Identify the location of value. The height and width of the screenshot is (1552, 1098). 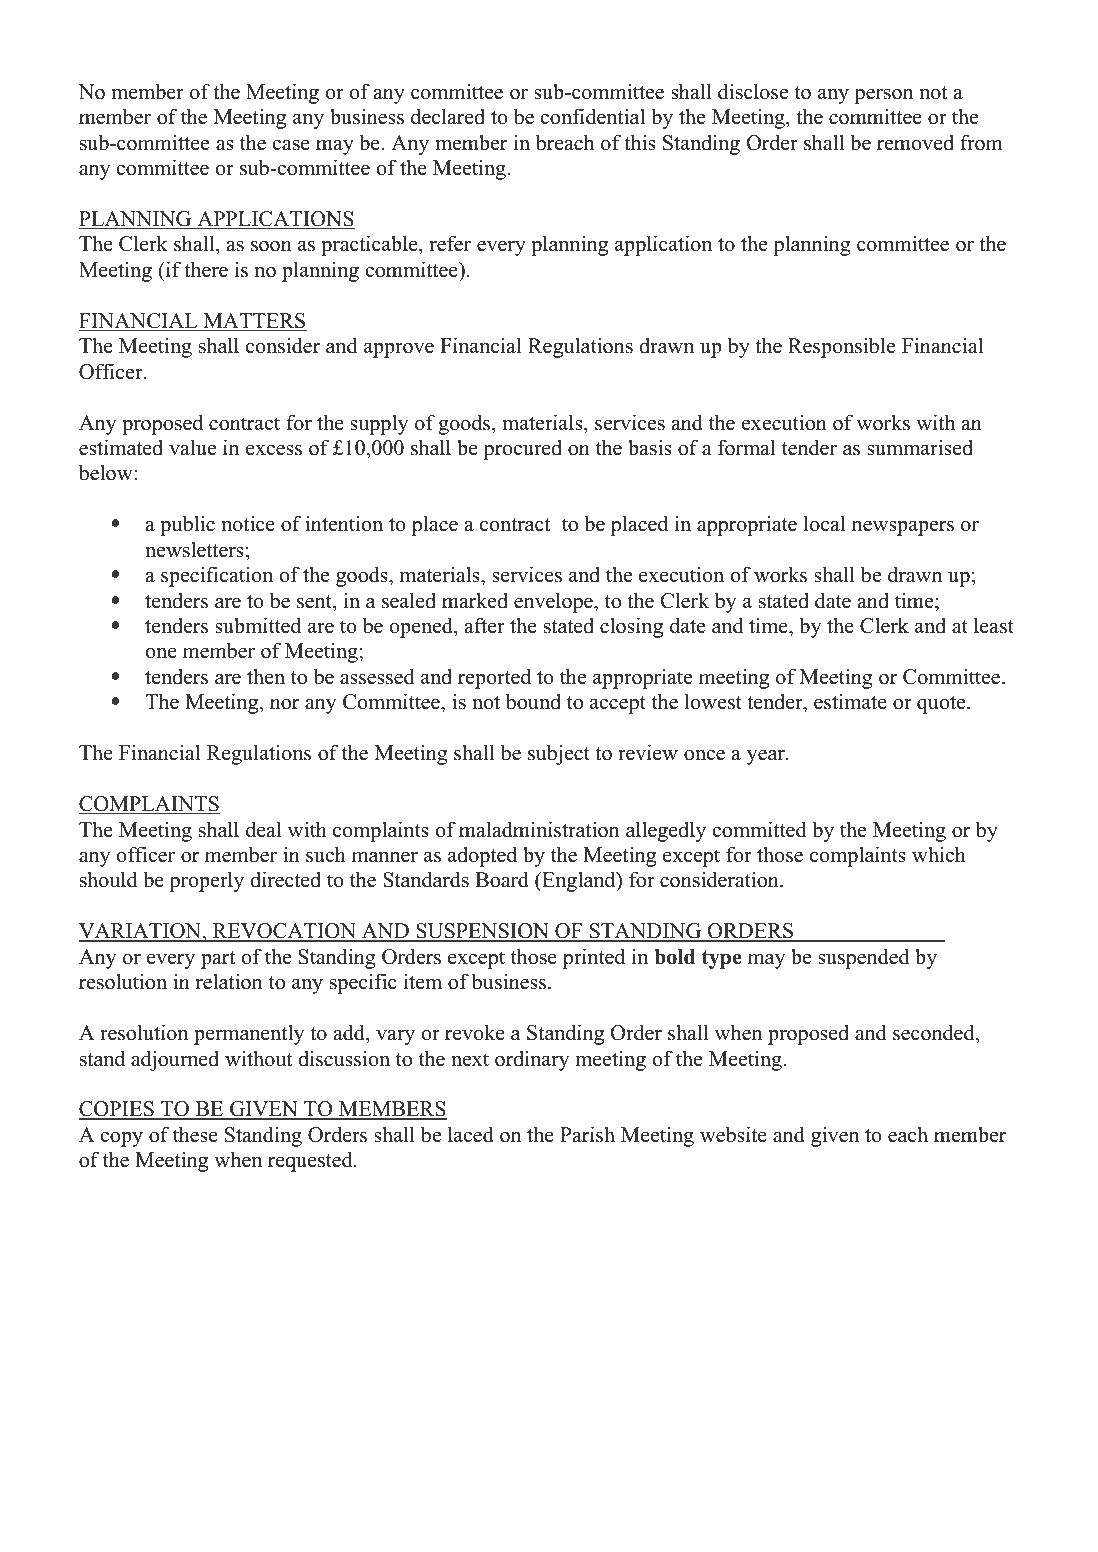
(192, 447).
